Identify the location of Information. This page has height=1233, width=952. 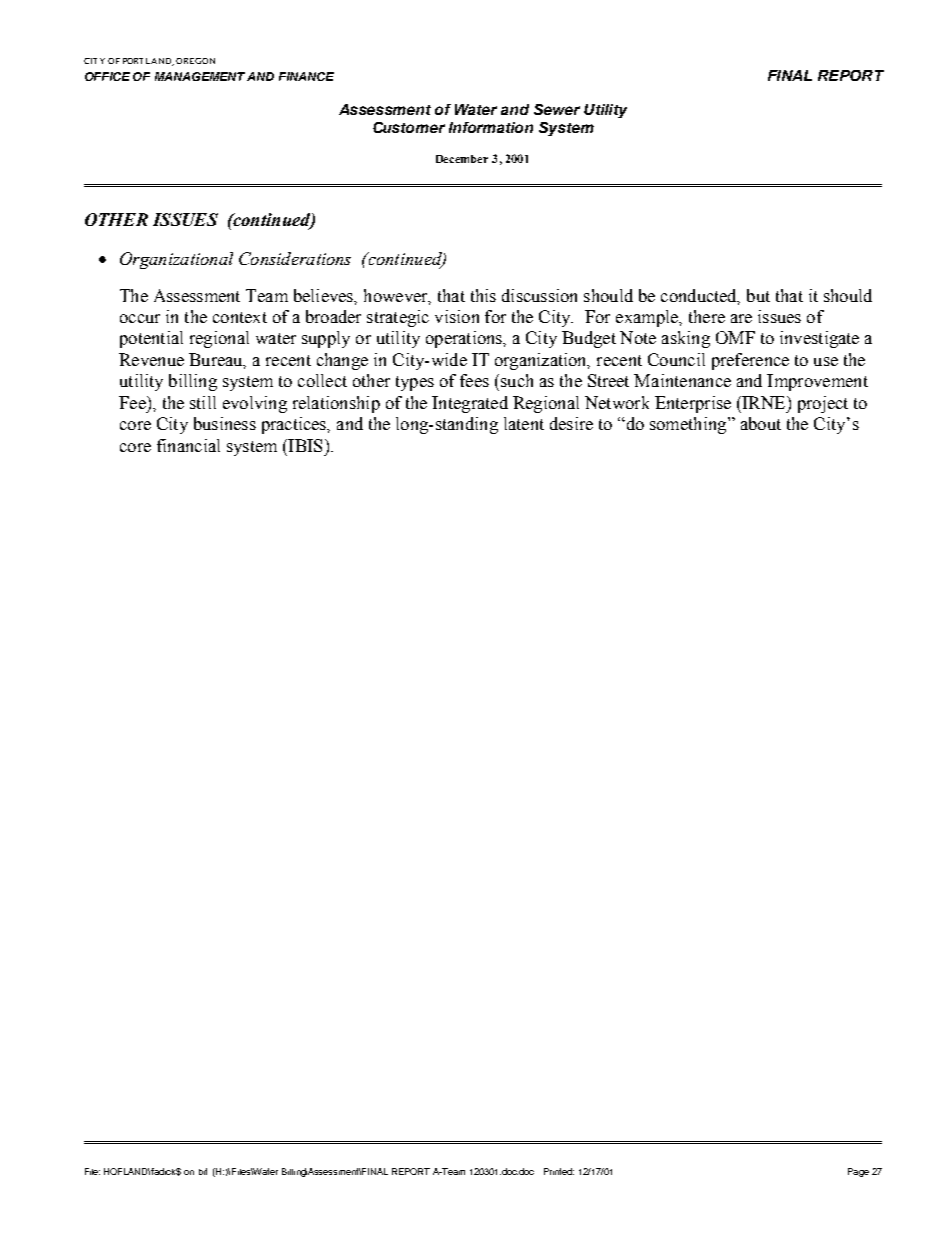
(491, 127).
